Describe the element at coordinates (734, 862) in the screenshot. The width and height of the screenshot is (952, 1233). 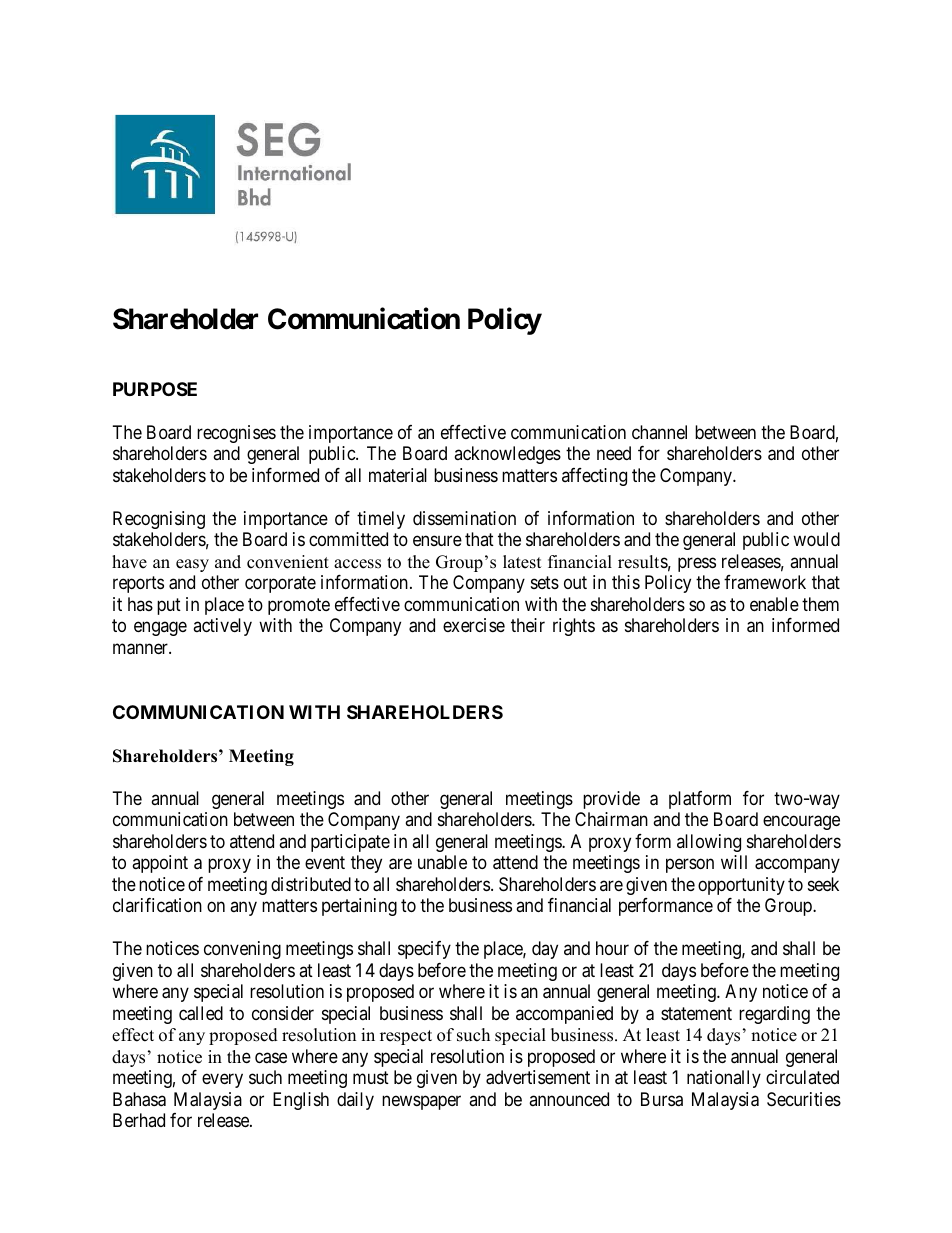
I see `will` at that location.
